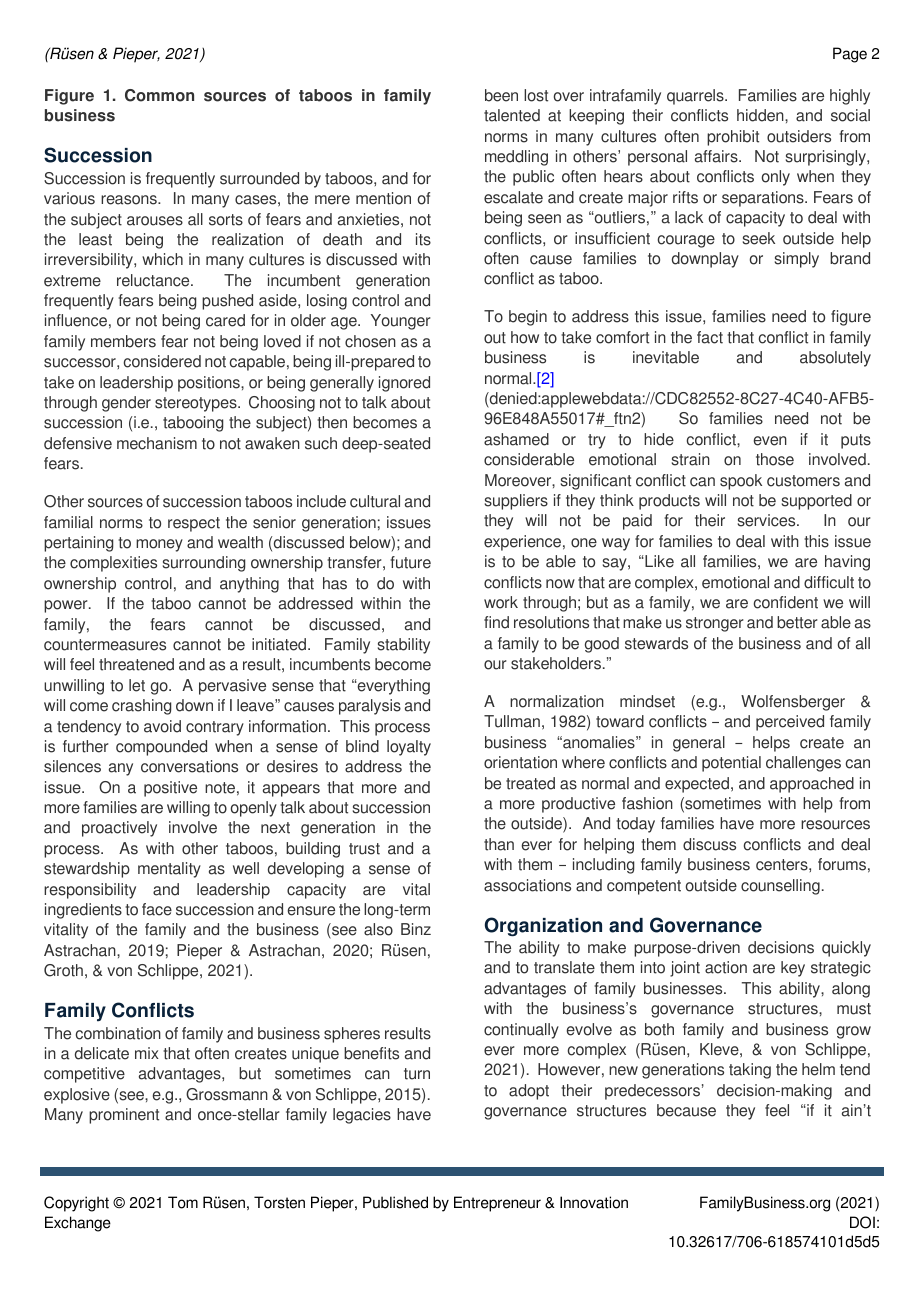  Describe the element at coordinates (797, 622) in the screenshot. I see `better` at that location.
